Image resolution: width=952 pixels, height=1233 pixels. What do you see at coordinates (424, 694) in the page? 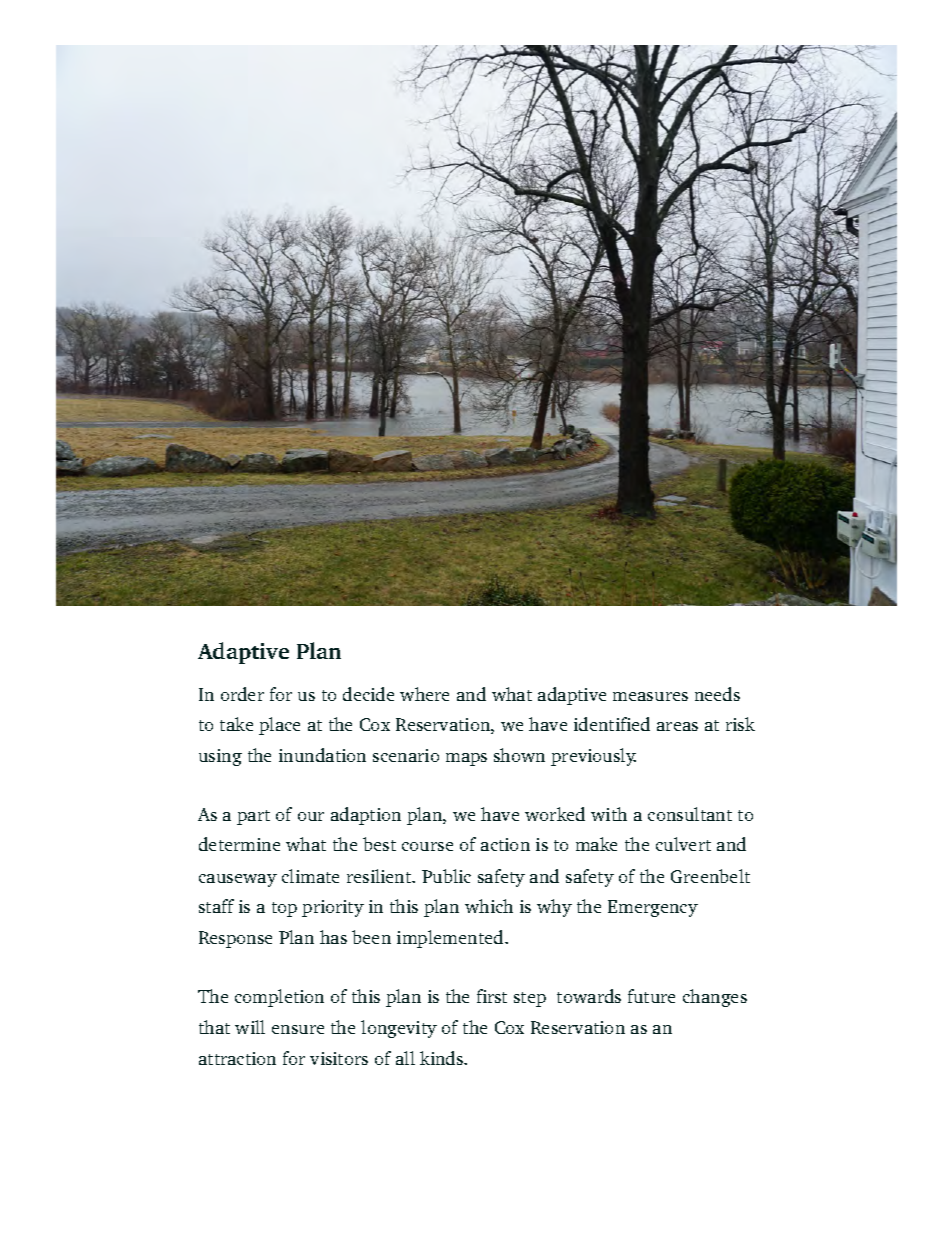
I see `where` at bounding box center [424, 694].
